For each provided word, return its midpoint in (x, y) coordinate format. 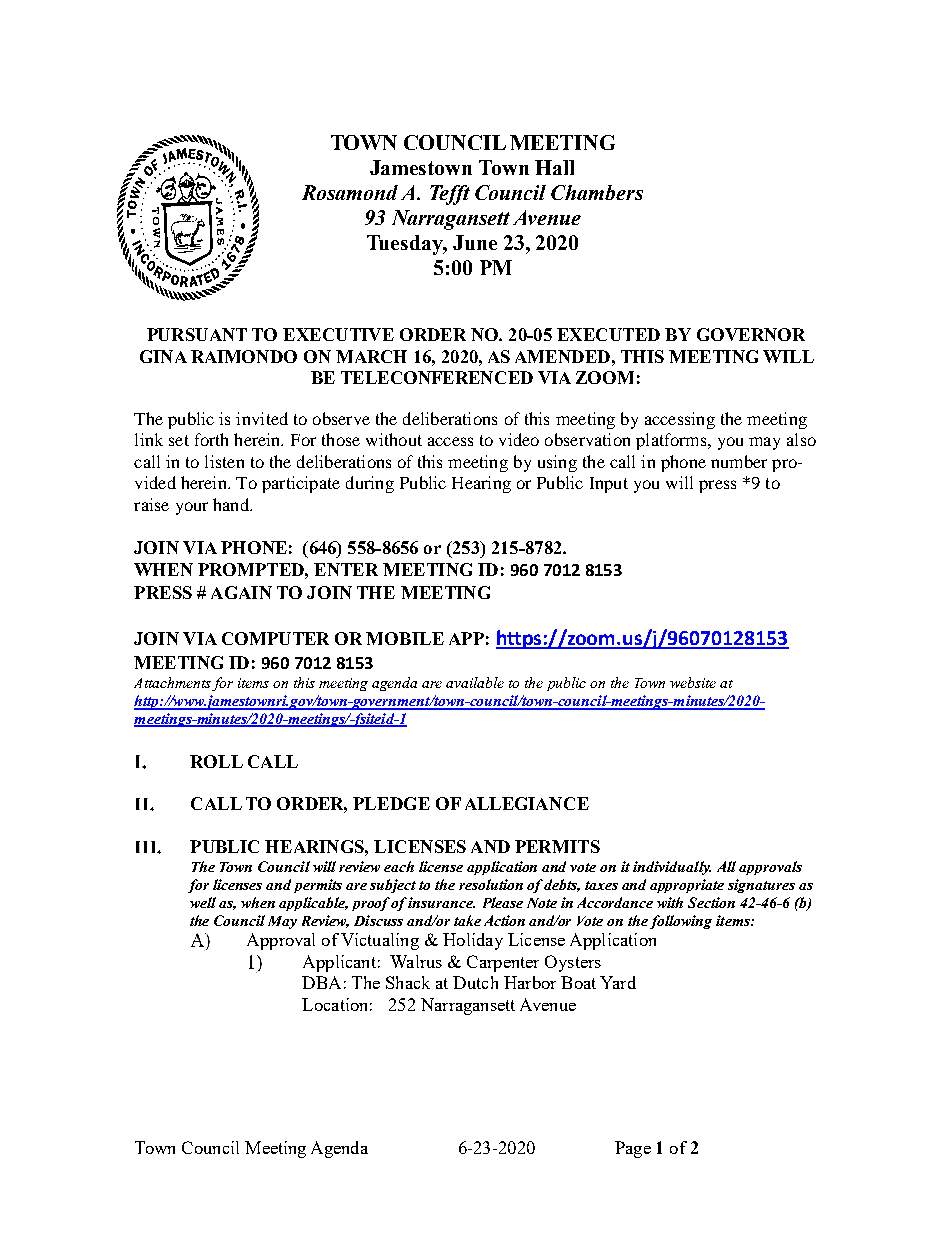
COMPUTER (275, 638)
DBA (321, 982)
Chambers (597, 192)
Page (633, 1149)
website (693, 682)
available (475, 682)
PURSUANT (197, 334)
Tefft (450, 195)
